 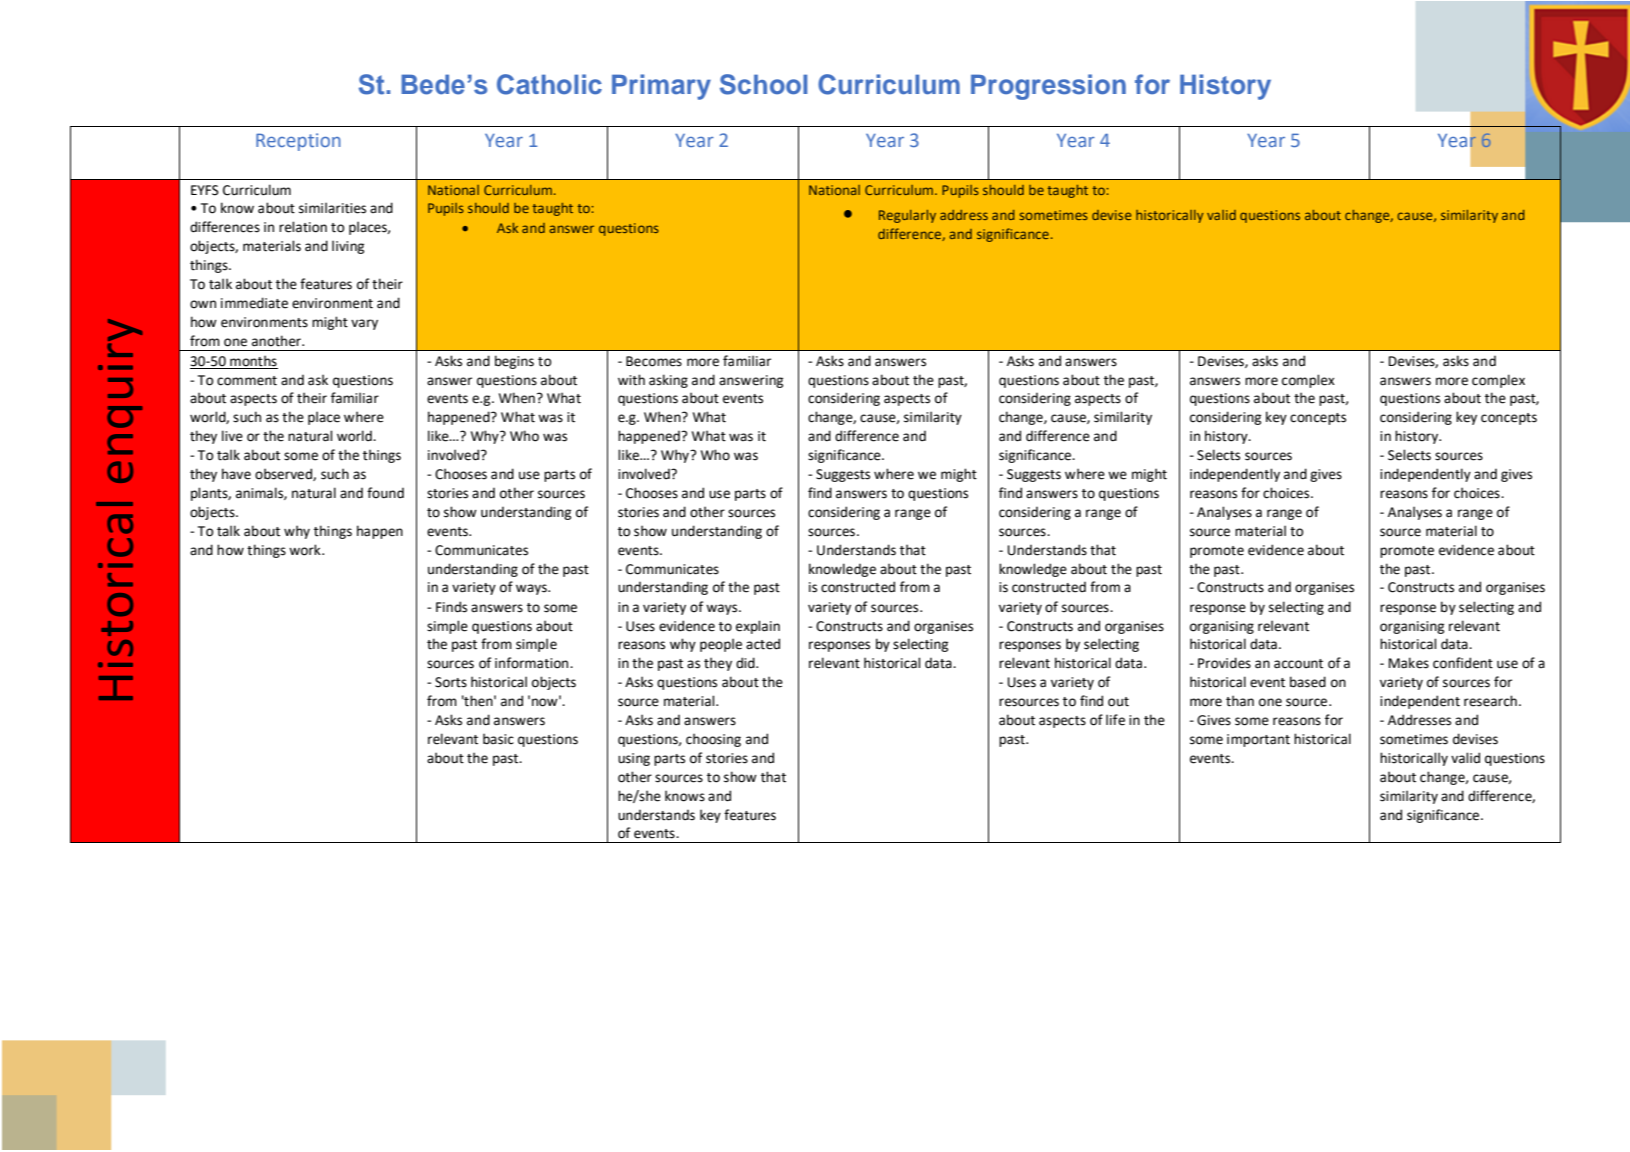 What do you see at coordinates (1409, 663) in the screenshot?
I see `Makes` at bounding box center [1409, 663].
